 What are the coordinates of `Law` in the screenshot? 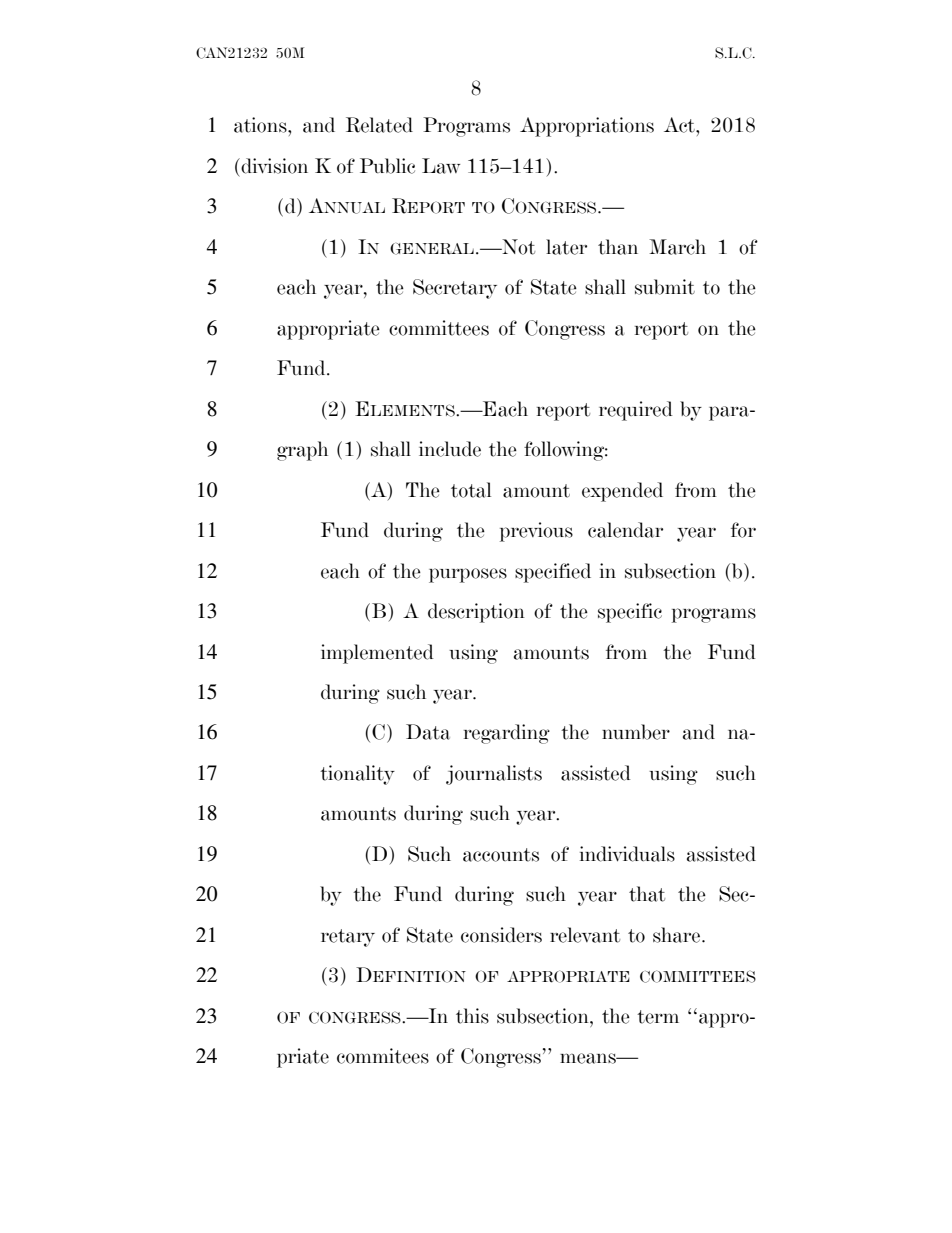 It's located at (441, 166).
